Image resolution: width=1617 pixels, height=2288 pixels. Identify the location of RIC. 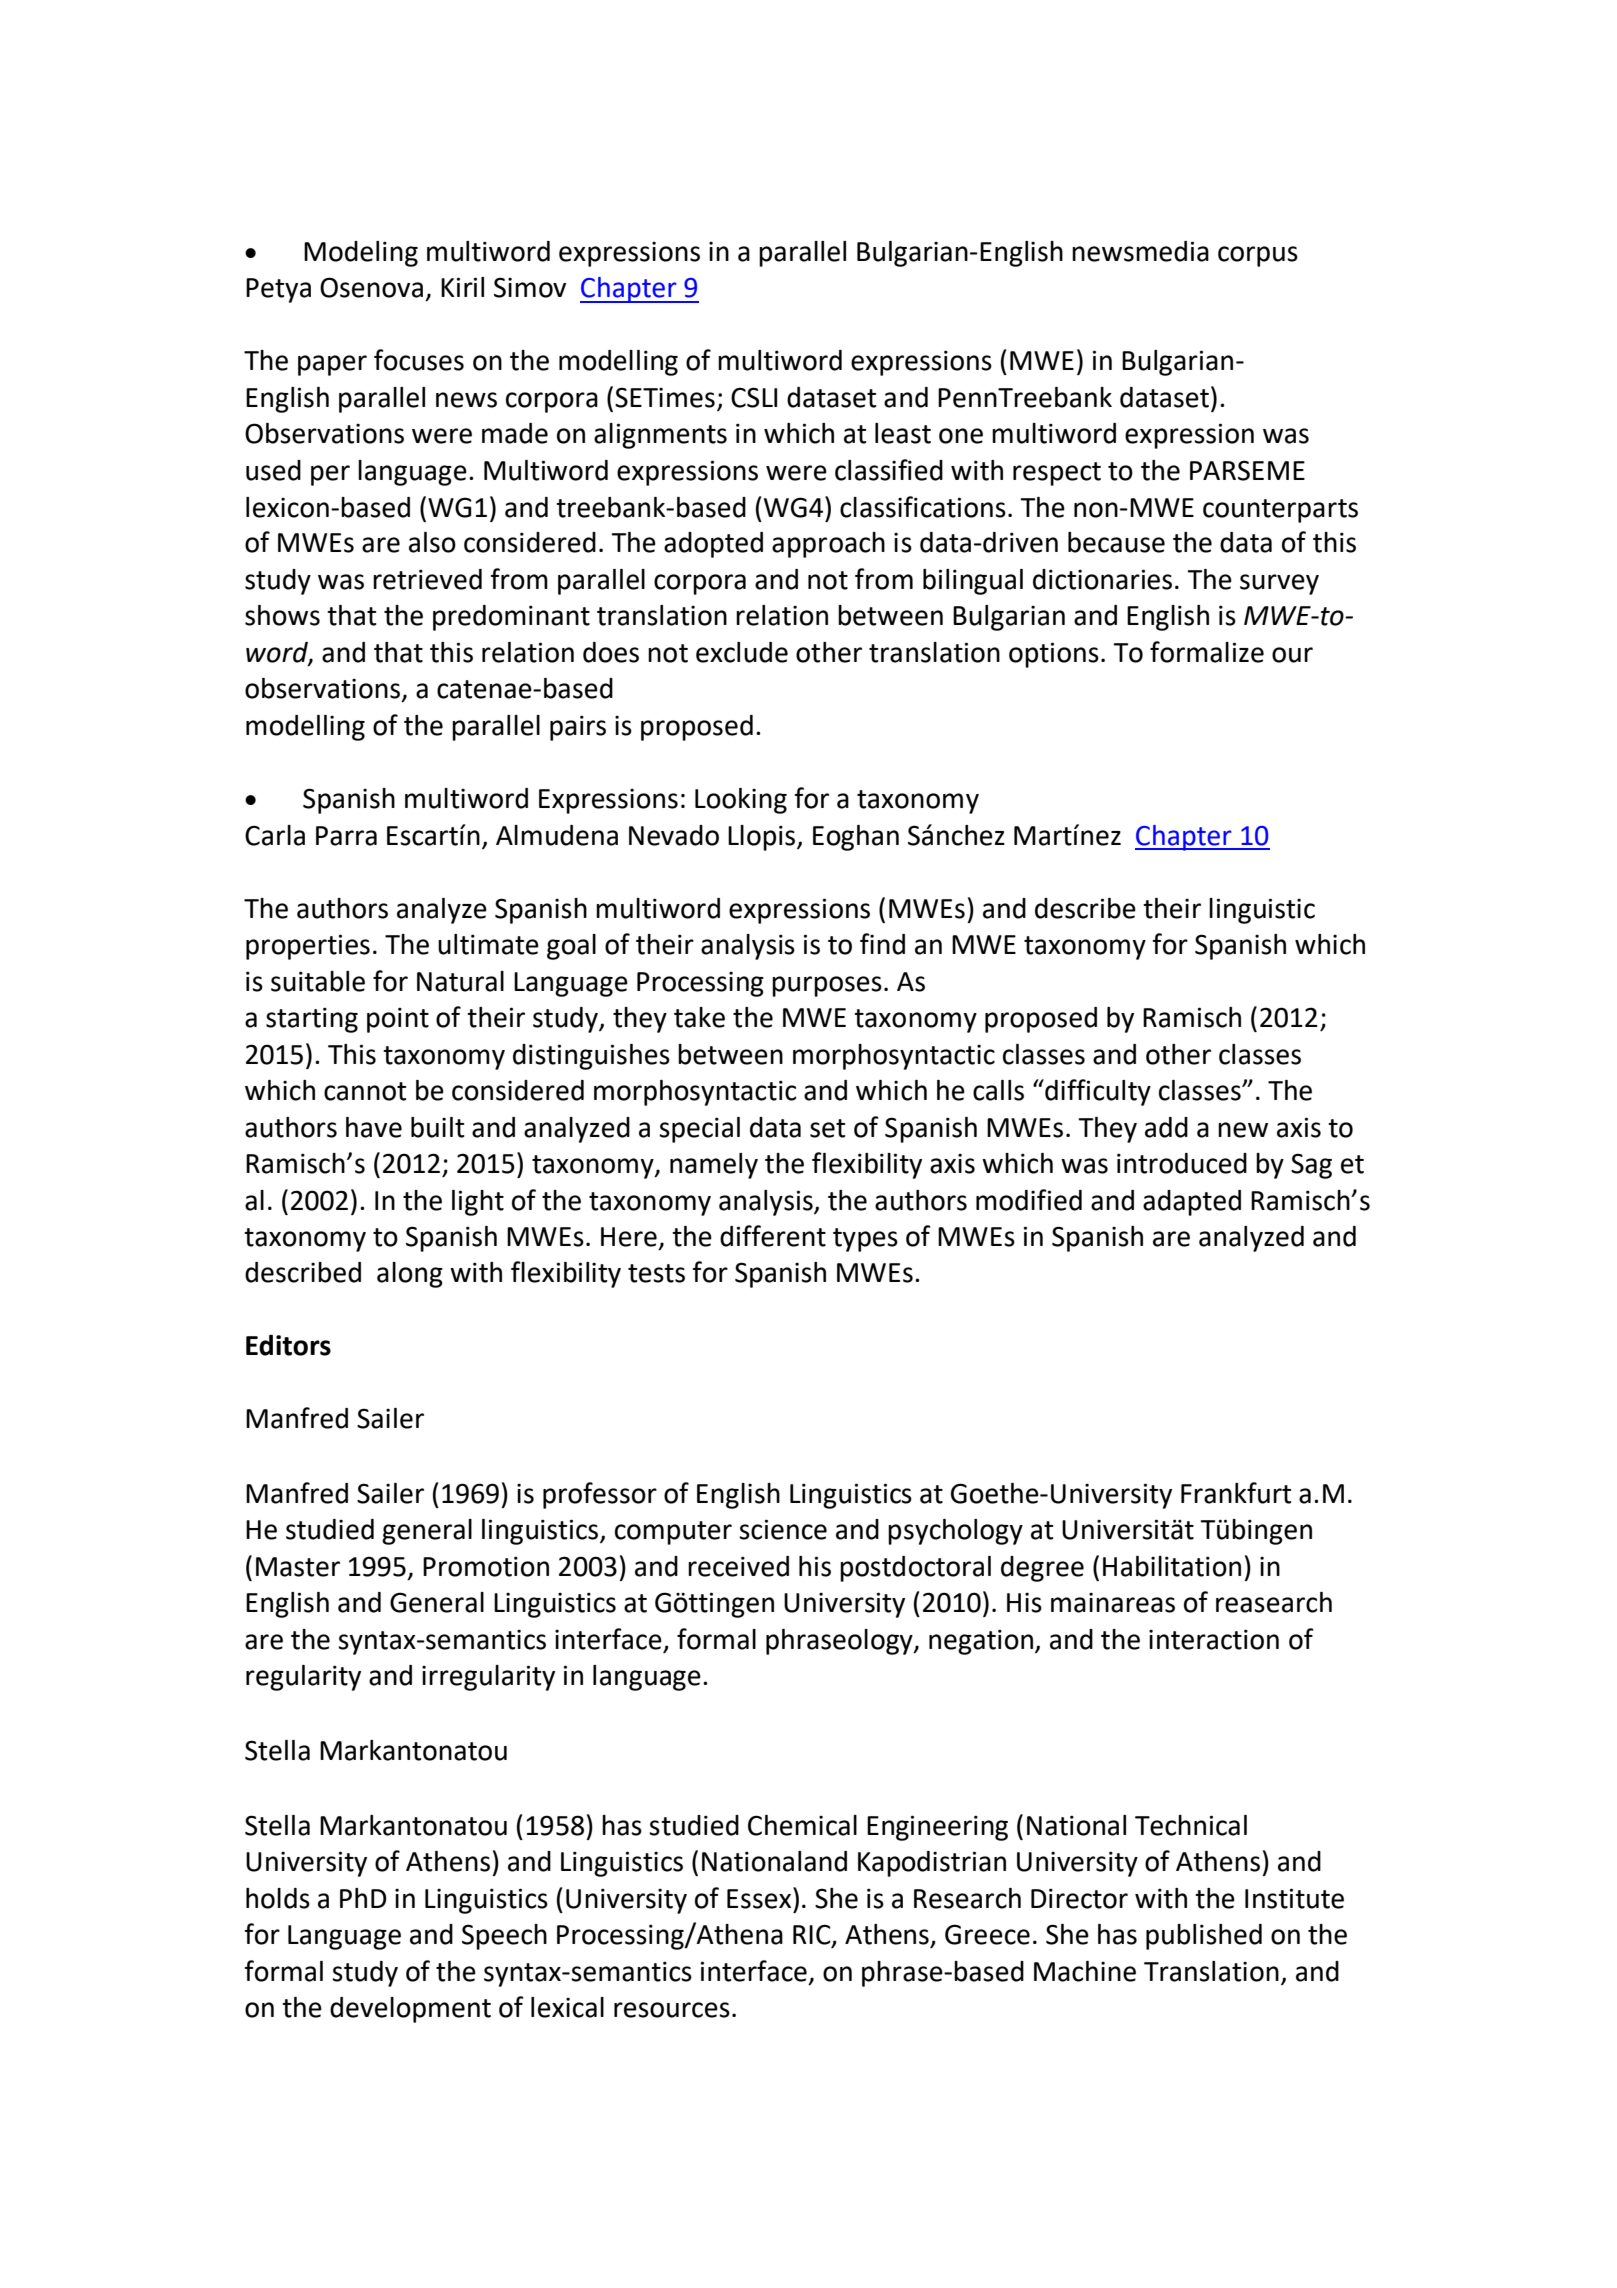
(813, 1935).
